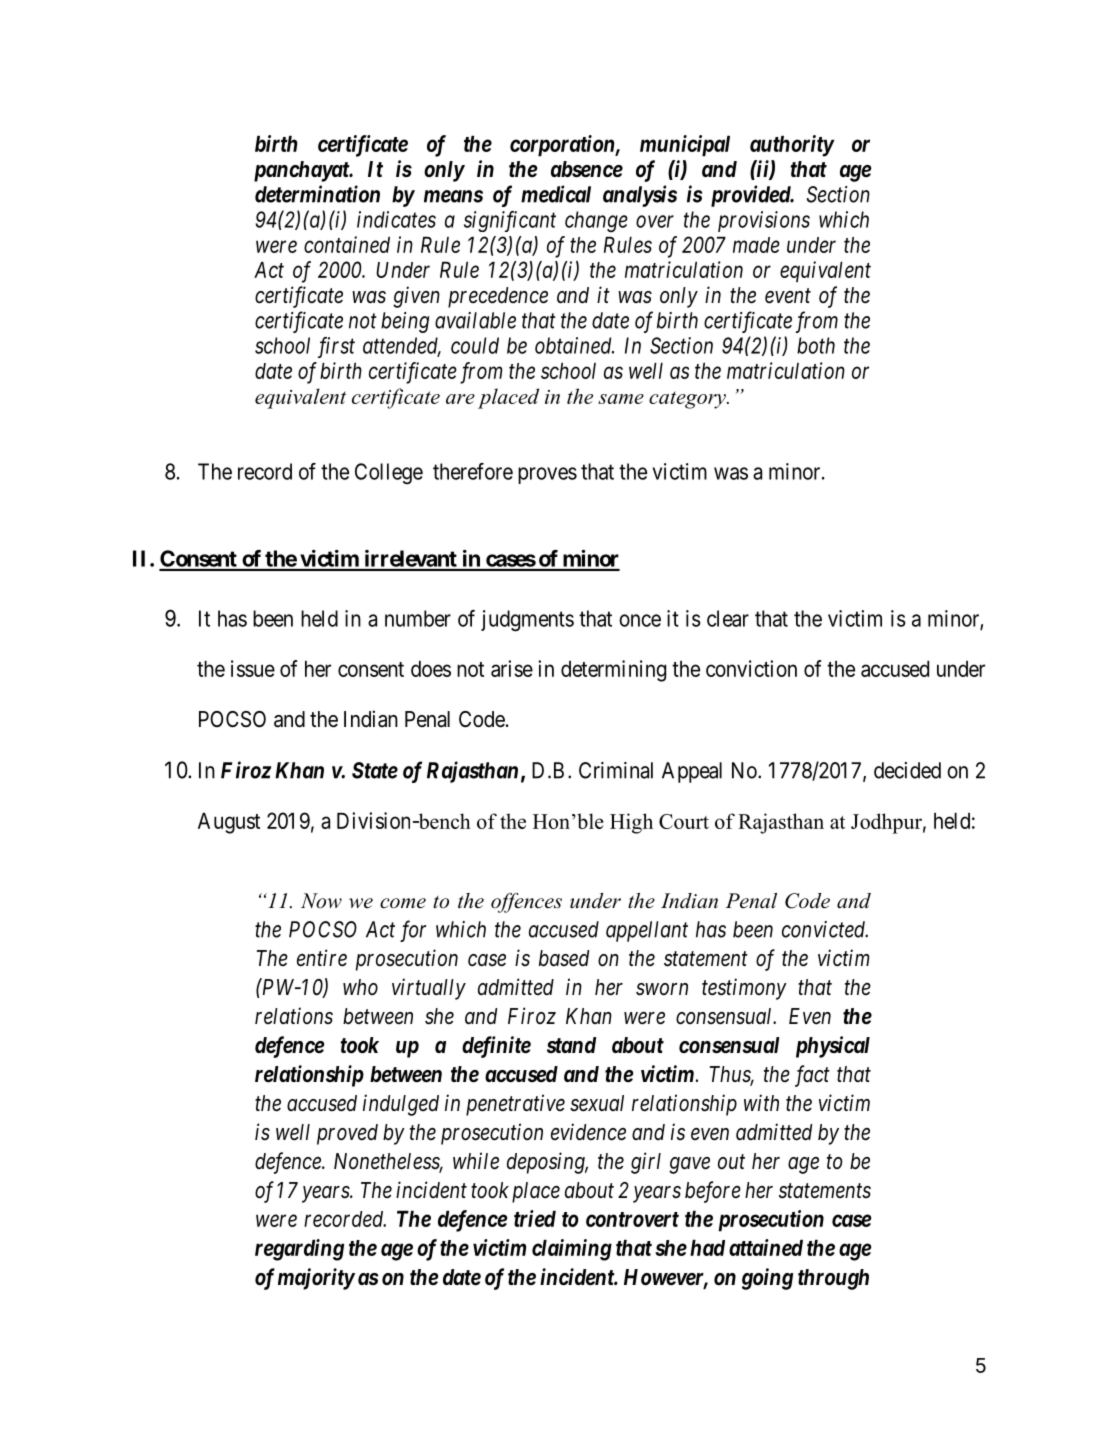 This image has width=1117, height=1446. What do you see at coordinates (556, 194) in the image?
I see `medical` at bounding box center [556, 194].
